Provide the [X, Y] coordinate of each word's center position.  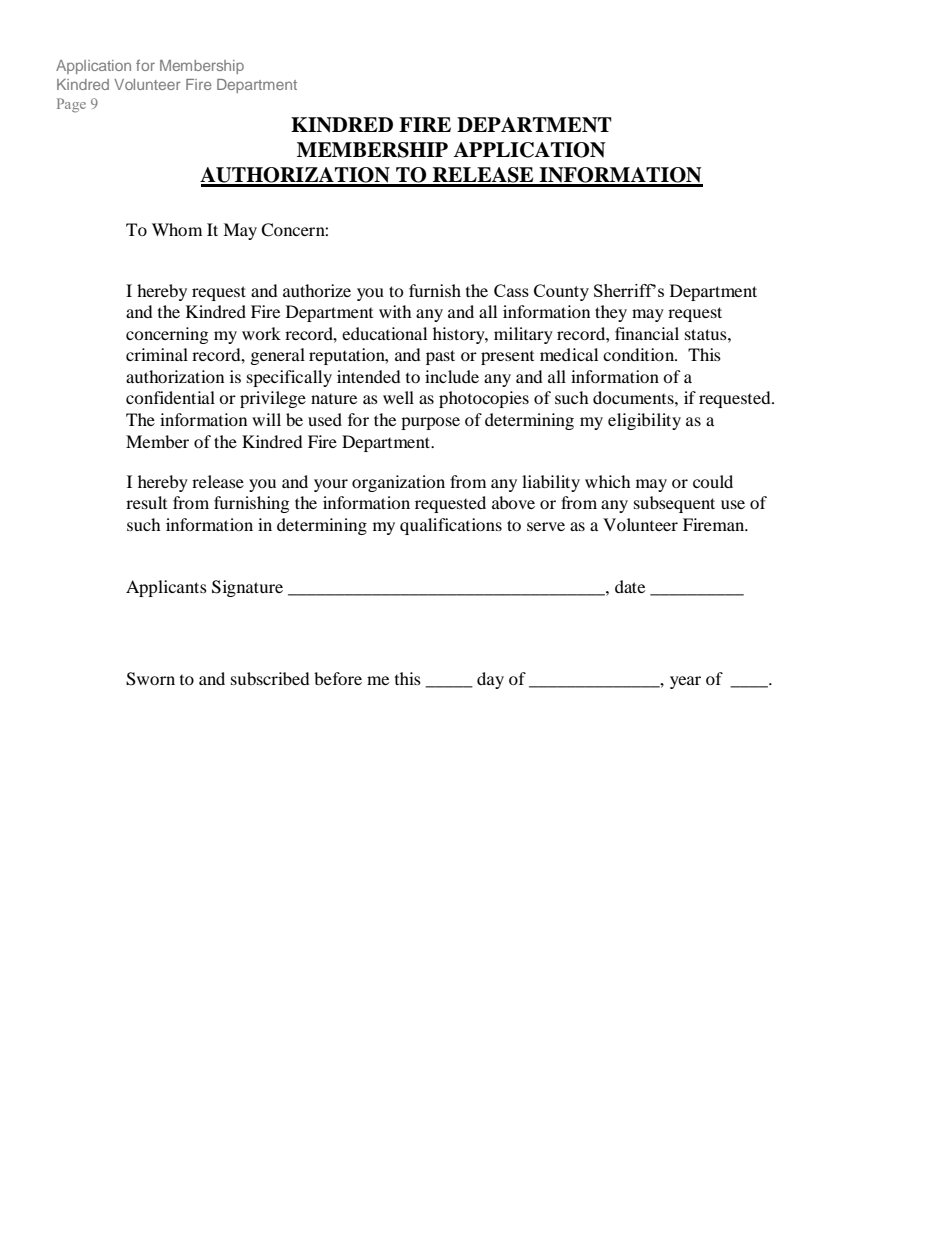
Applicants [166, 588]
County [561, 292]
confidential [170, 397]
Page [71, 105]
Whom [177, 229]
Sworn [150, 679]
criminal [157, 354]
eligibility [644, 421]
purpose [430, 423]
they [611, 313]
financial [647, 333]
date [630, 586]
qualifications [451, 526]
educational [384, 333]
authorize [317, 290]
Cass [511, 290]
